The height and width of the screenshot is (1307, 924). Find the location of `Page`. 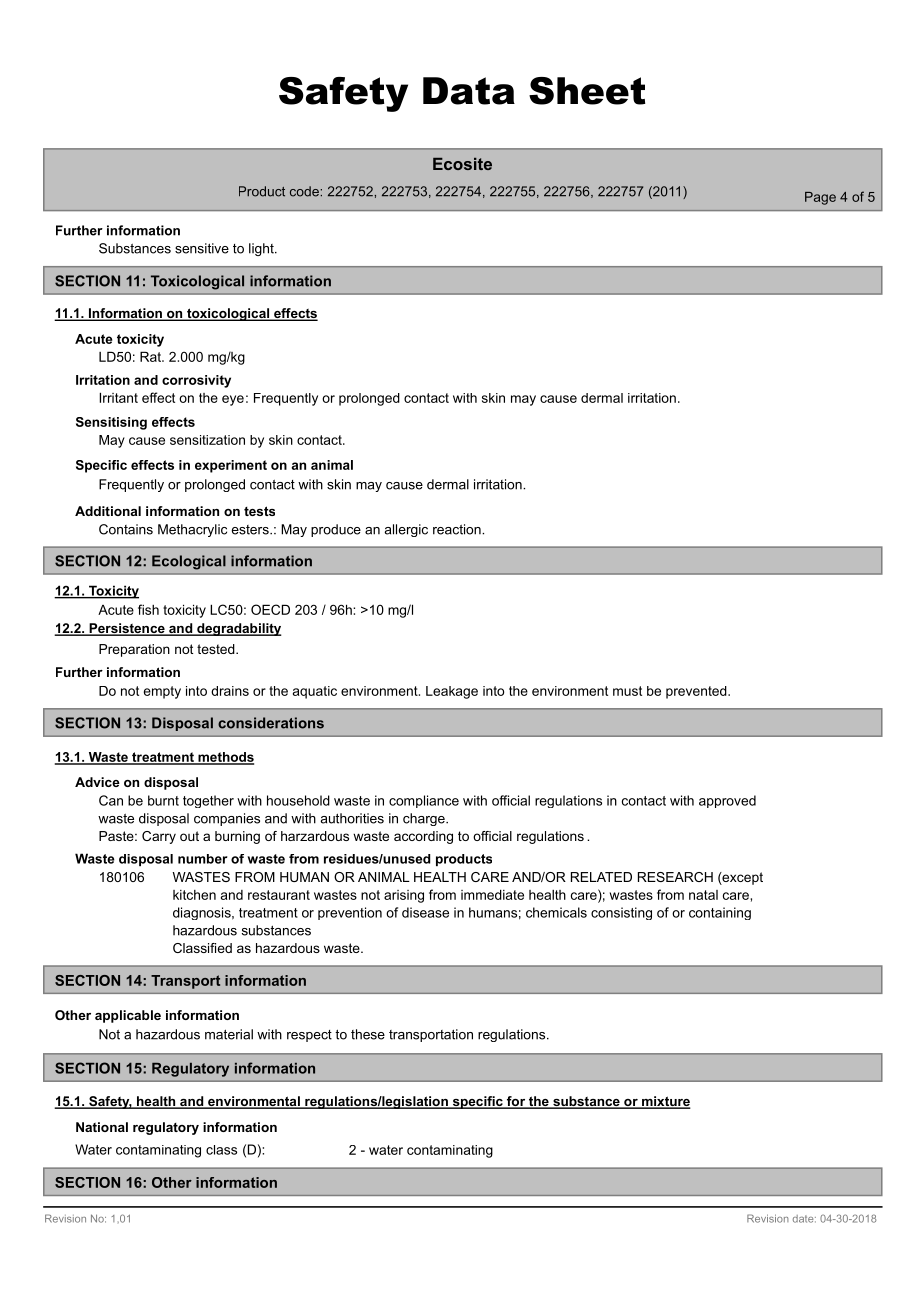

Page is located at coordinates (820, 198).
